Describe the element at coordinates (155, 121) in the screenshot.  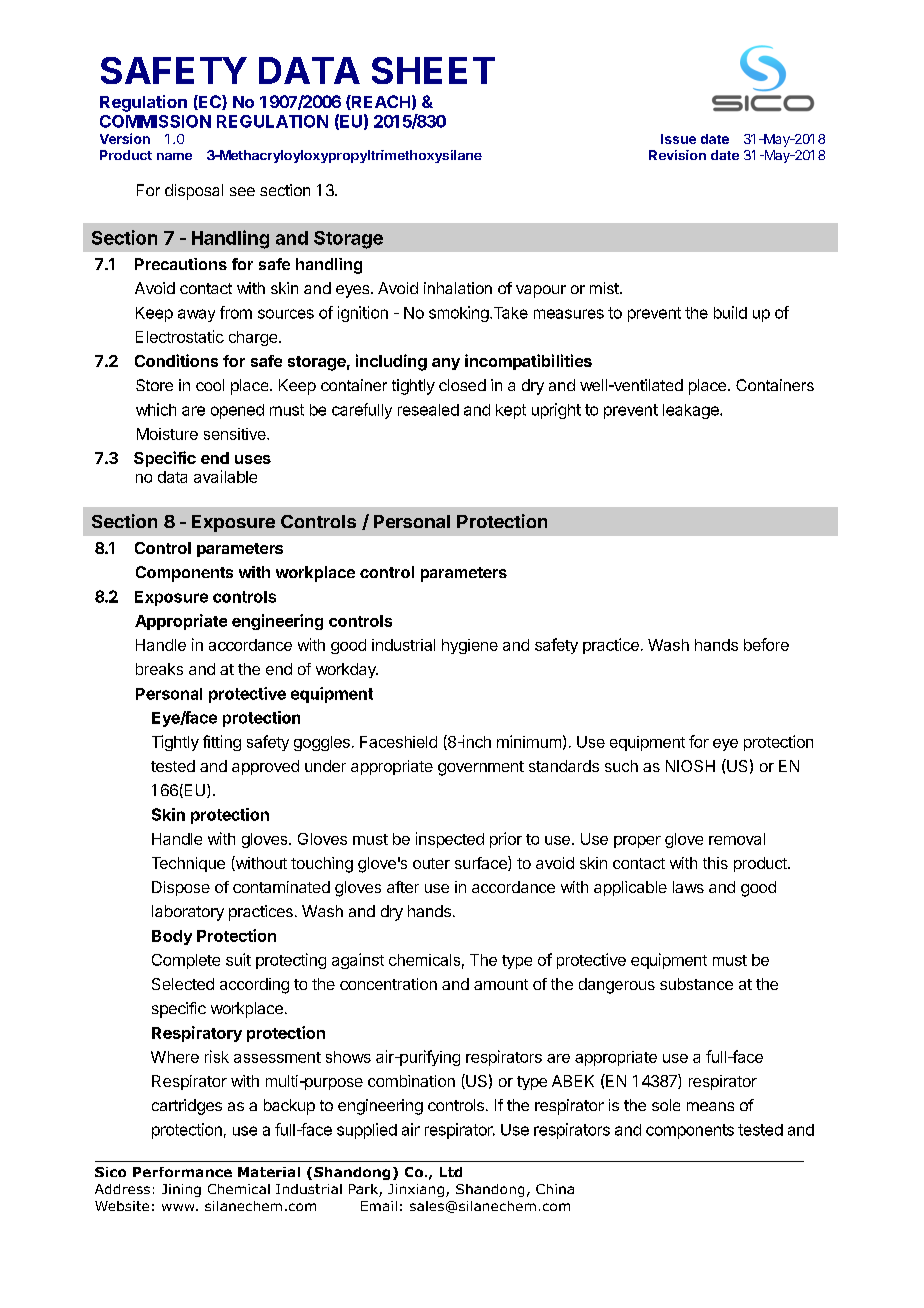
I see `COMMISSION` at that location.
